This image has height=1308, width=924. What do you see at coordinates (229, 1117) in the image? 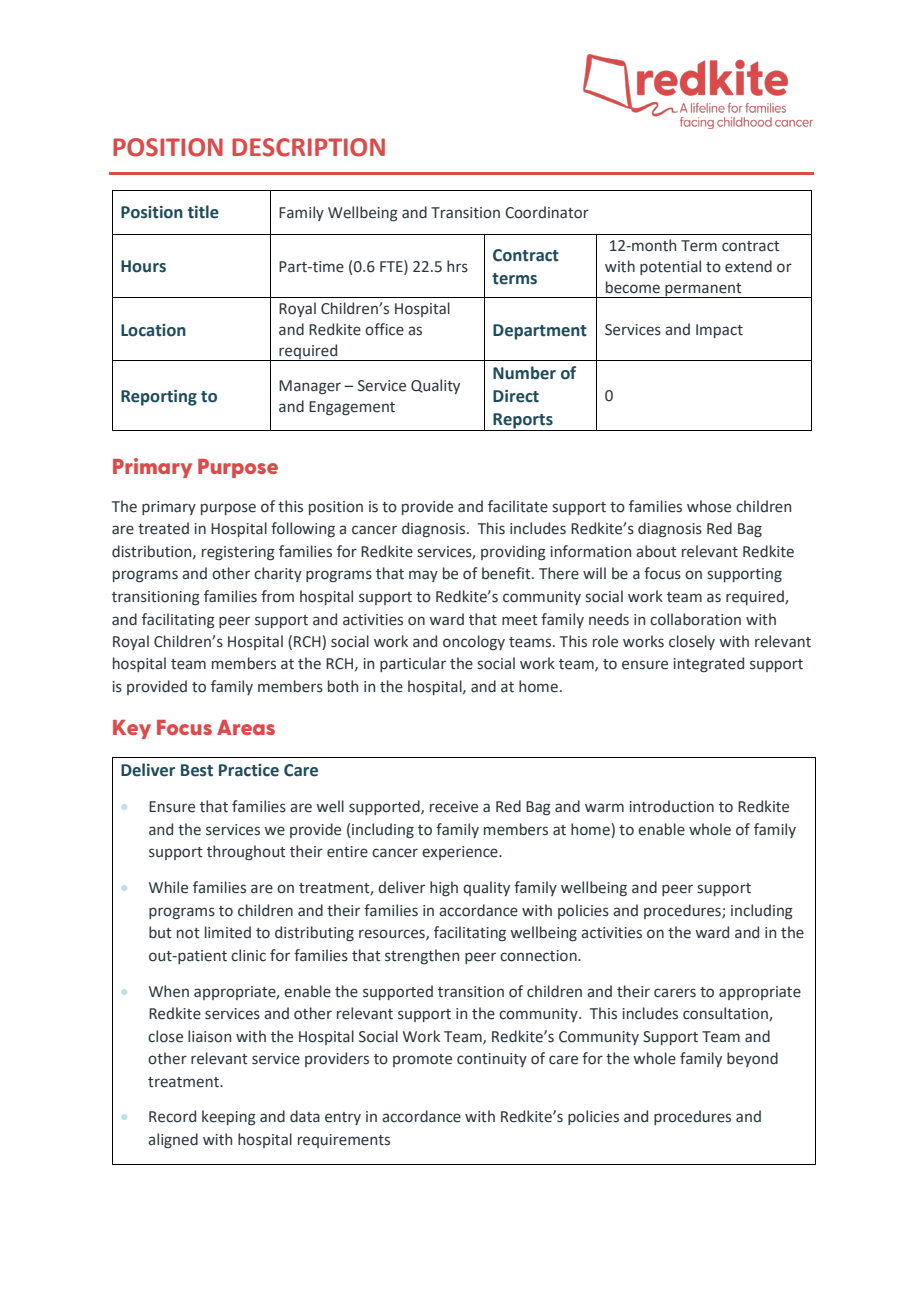
I see `keeping` at bounding box center [229, 1117].
